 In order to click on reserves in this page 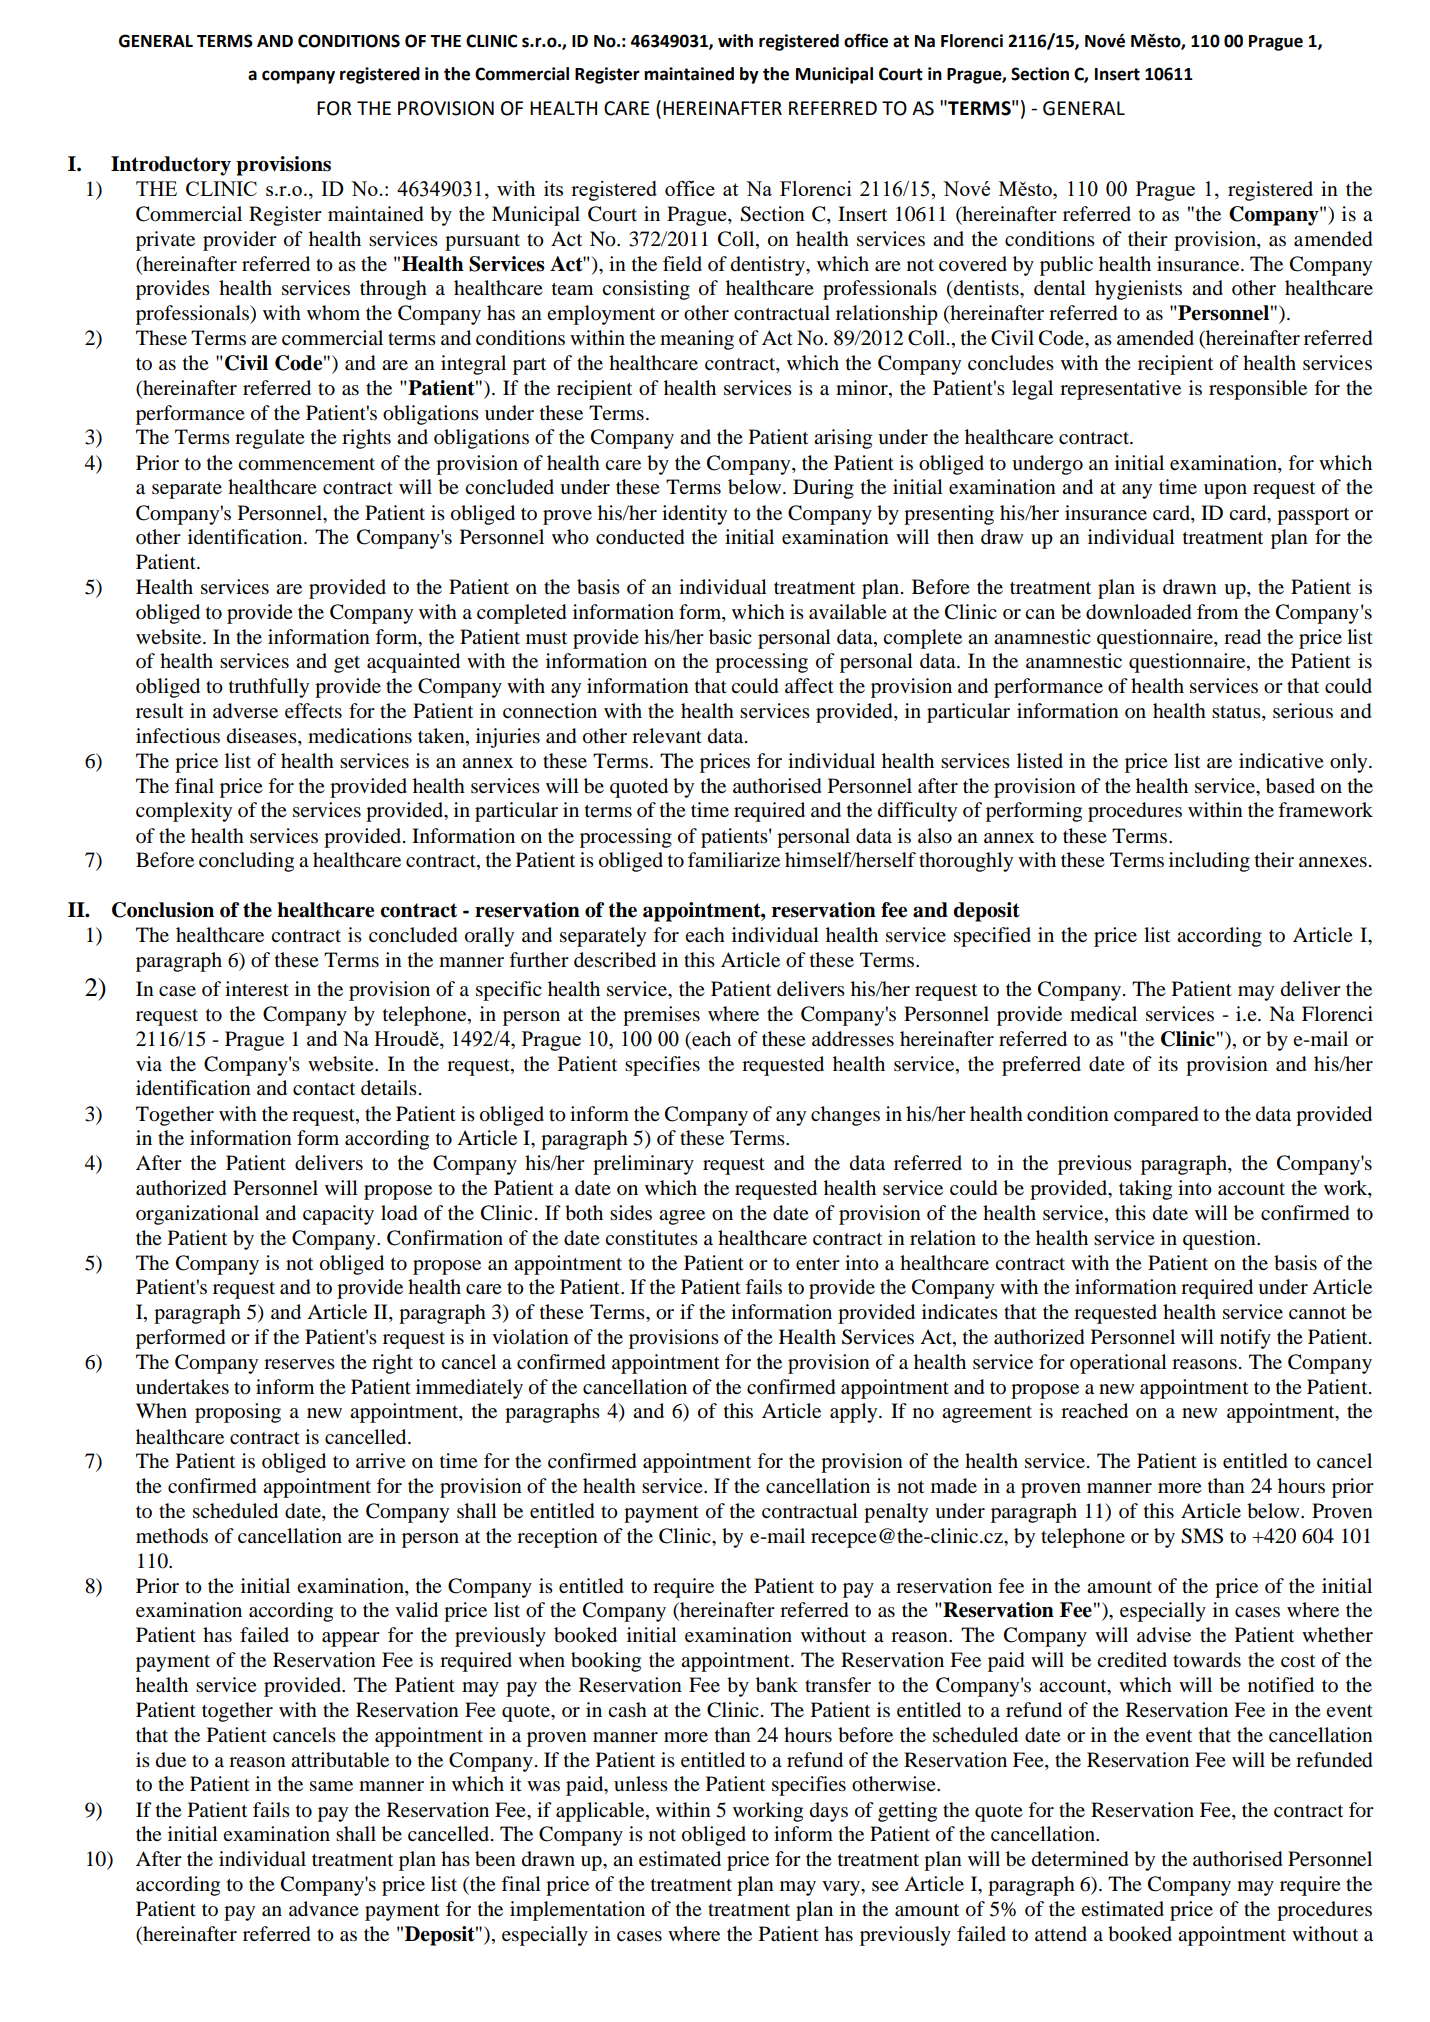, I will do `click(299, 1364)`.
